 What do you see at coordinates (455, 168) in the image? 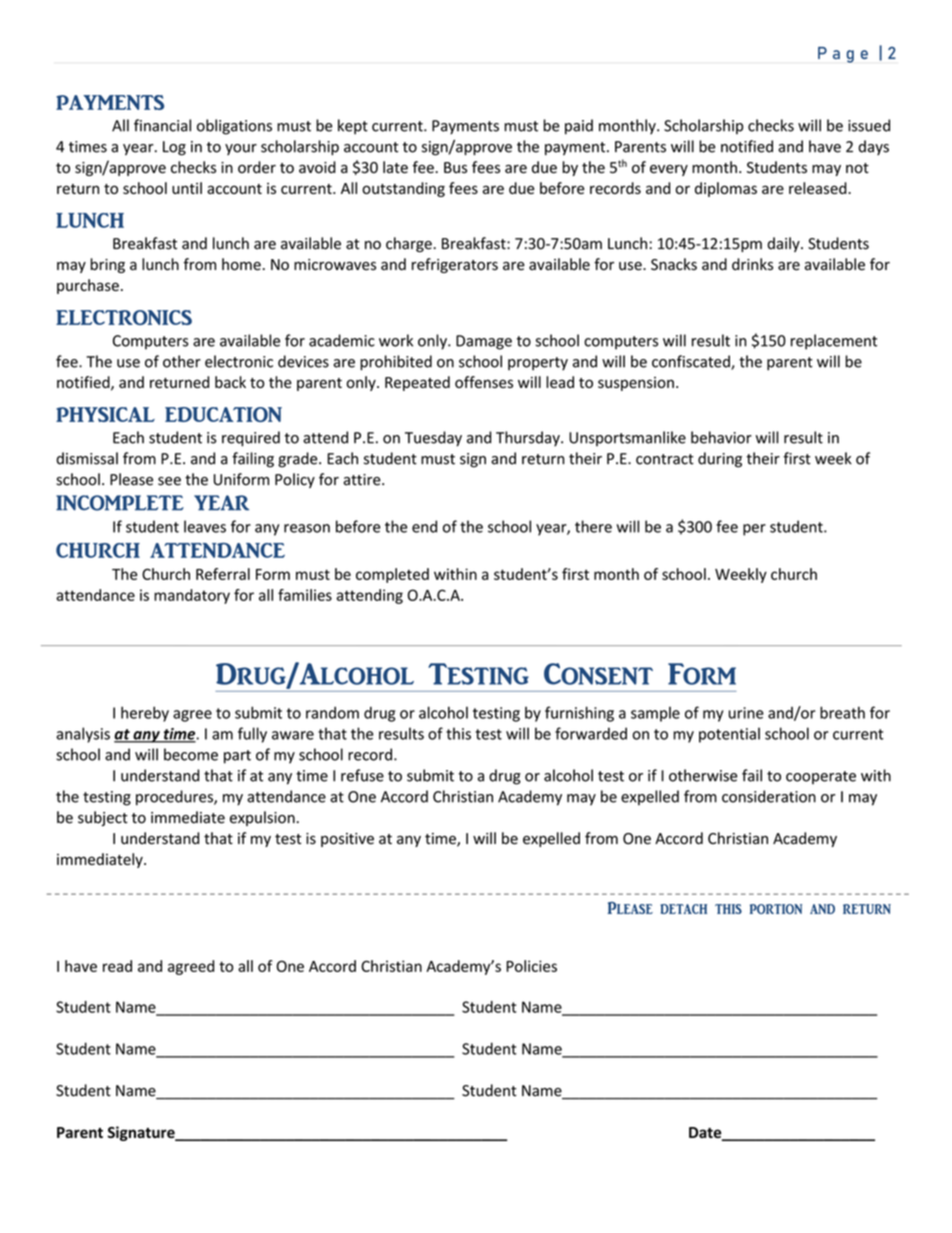
I see `Bus` at bounding box center [455, 168].
